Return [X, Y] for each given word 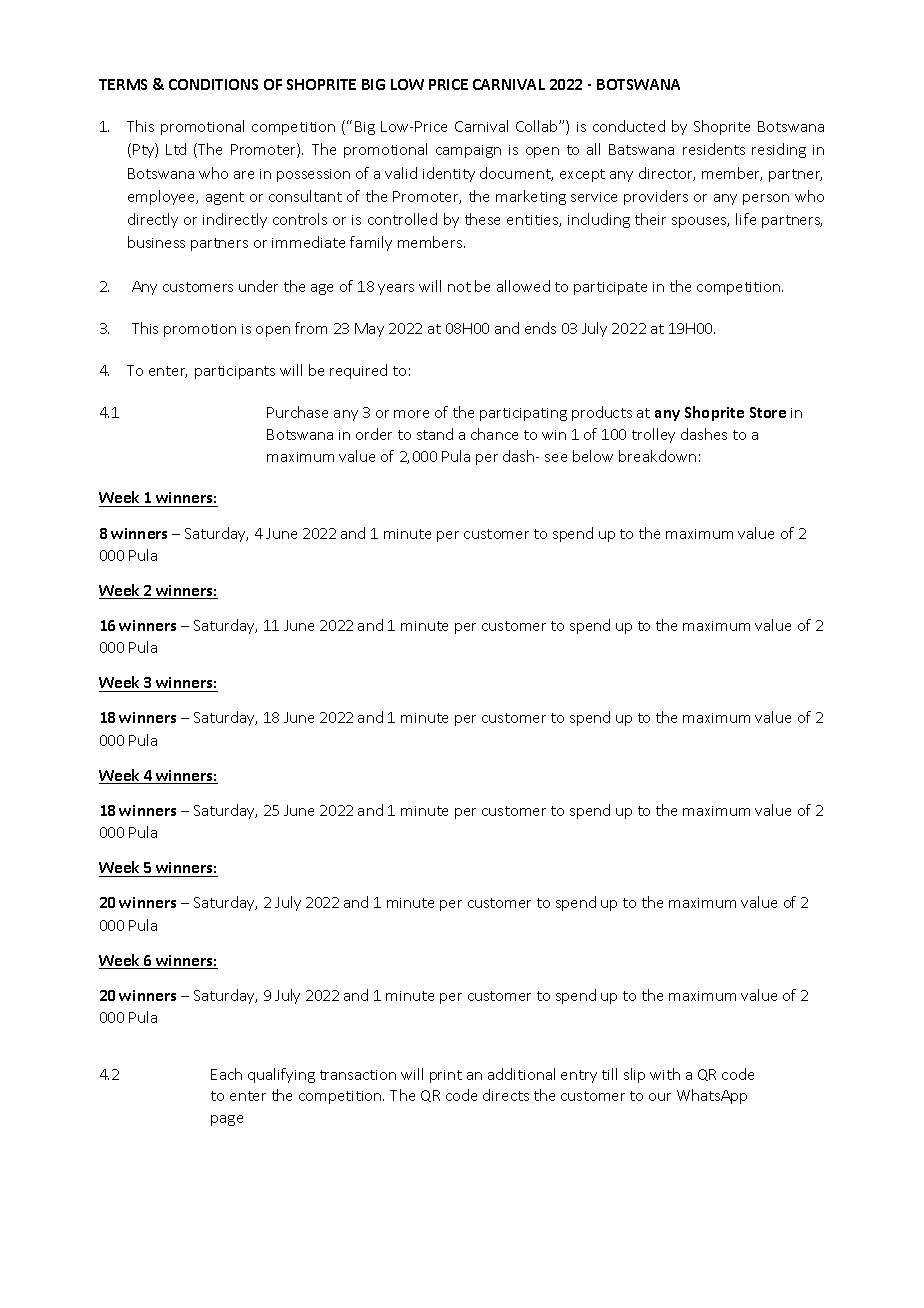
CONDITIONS [213, 84]
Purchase [297, 412]
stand [435, 434]
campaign [468, 151]
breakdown [657, 456]
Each [226, 1074]
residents [714, 149]
